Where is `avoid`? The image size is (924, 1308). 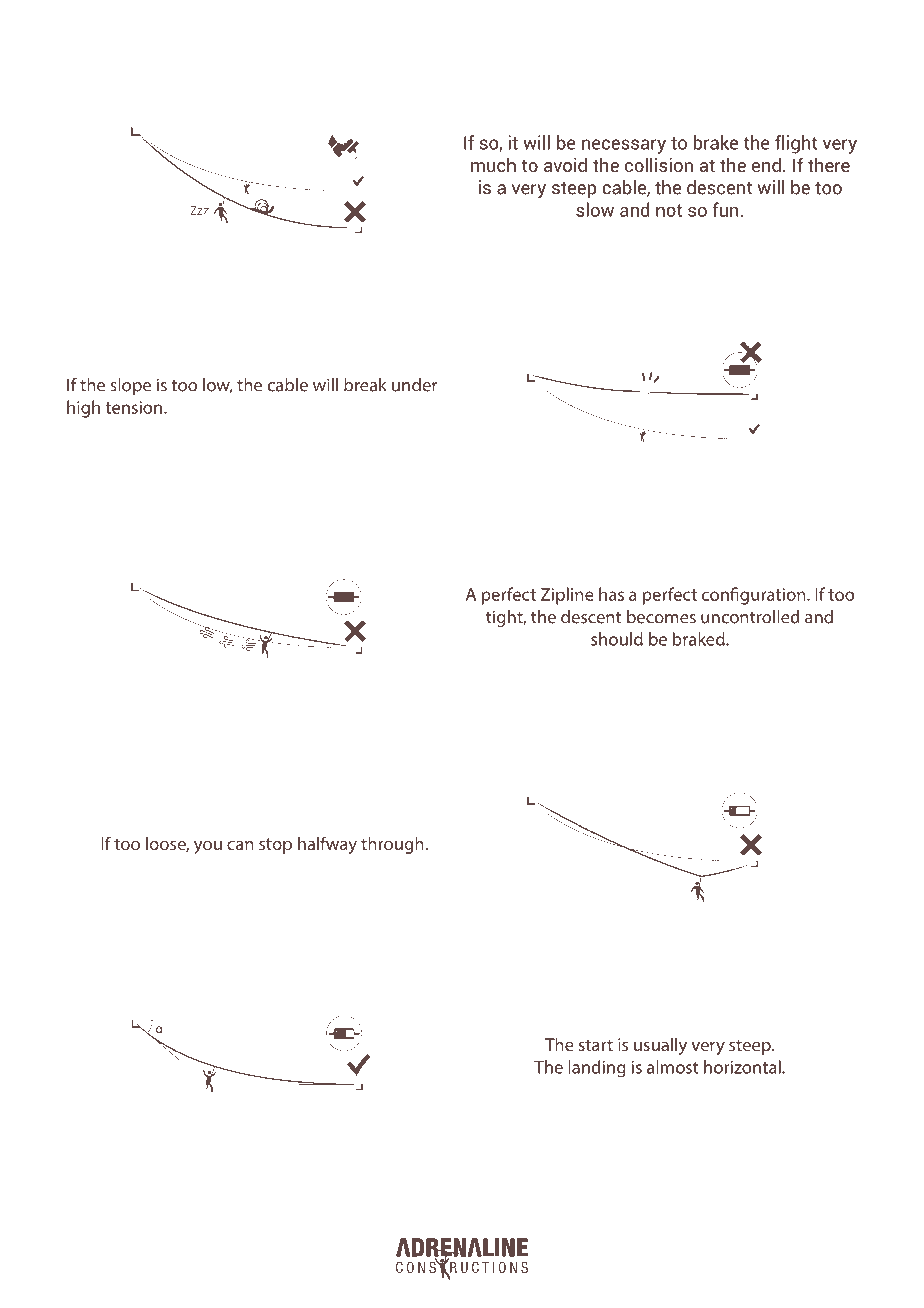 avoid is located at coordinates (565, 165).
